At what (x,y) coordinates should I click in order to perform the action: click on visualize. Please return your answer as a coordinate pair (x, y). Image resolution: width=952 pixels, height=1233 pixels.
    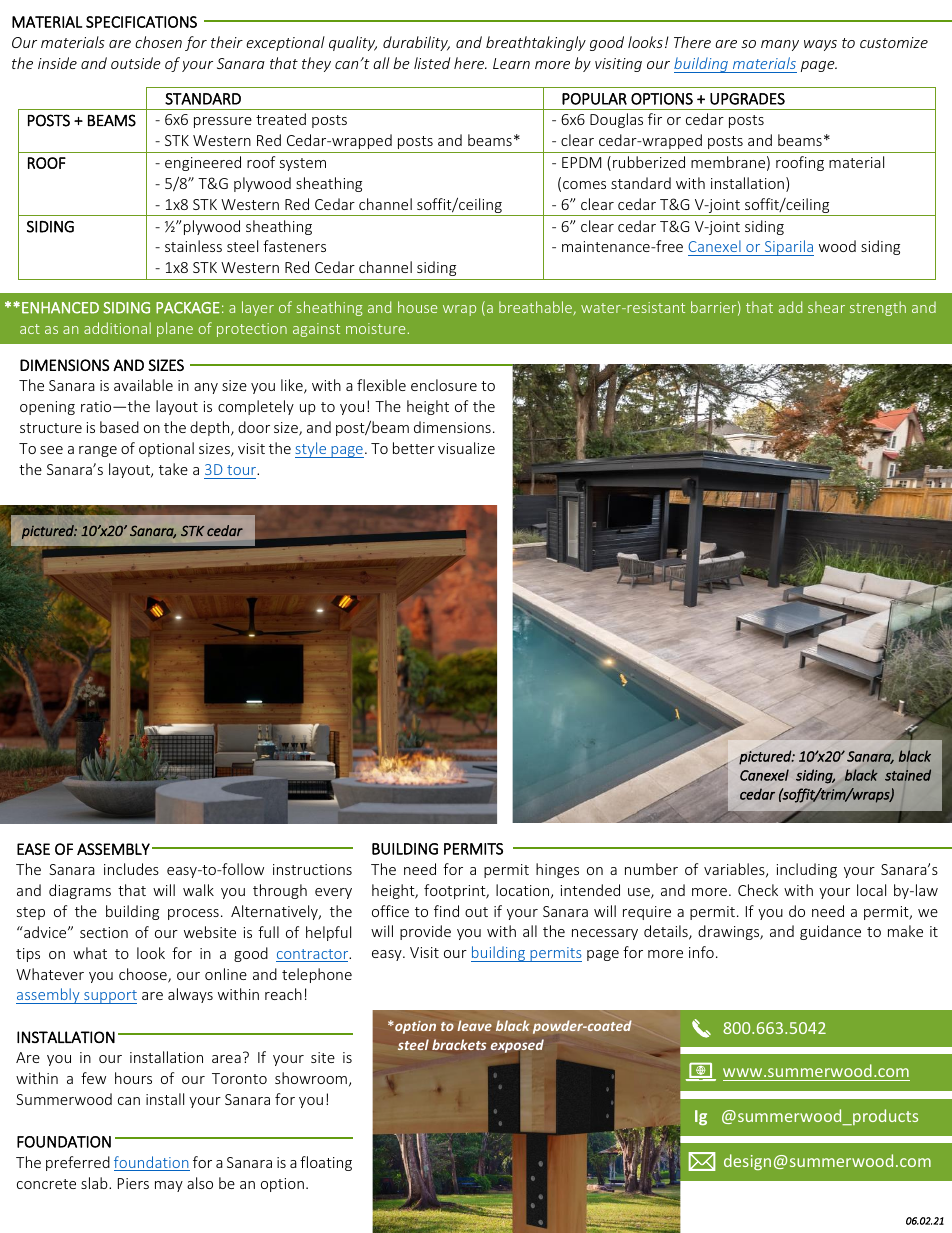
    Looking at the image, I should click on (466, 448).
